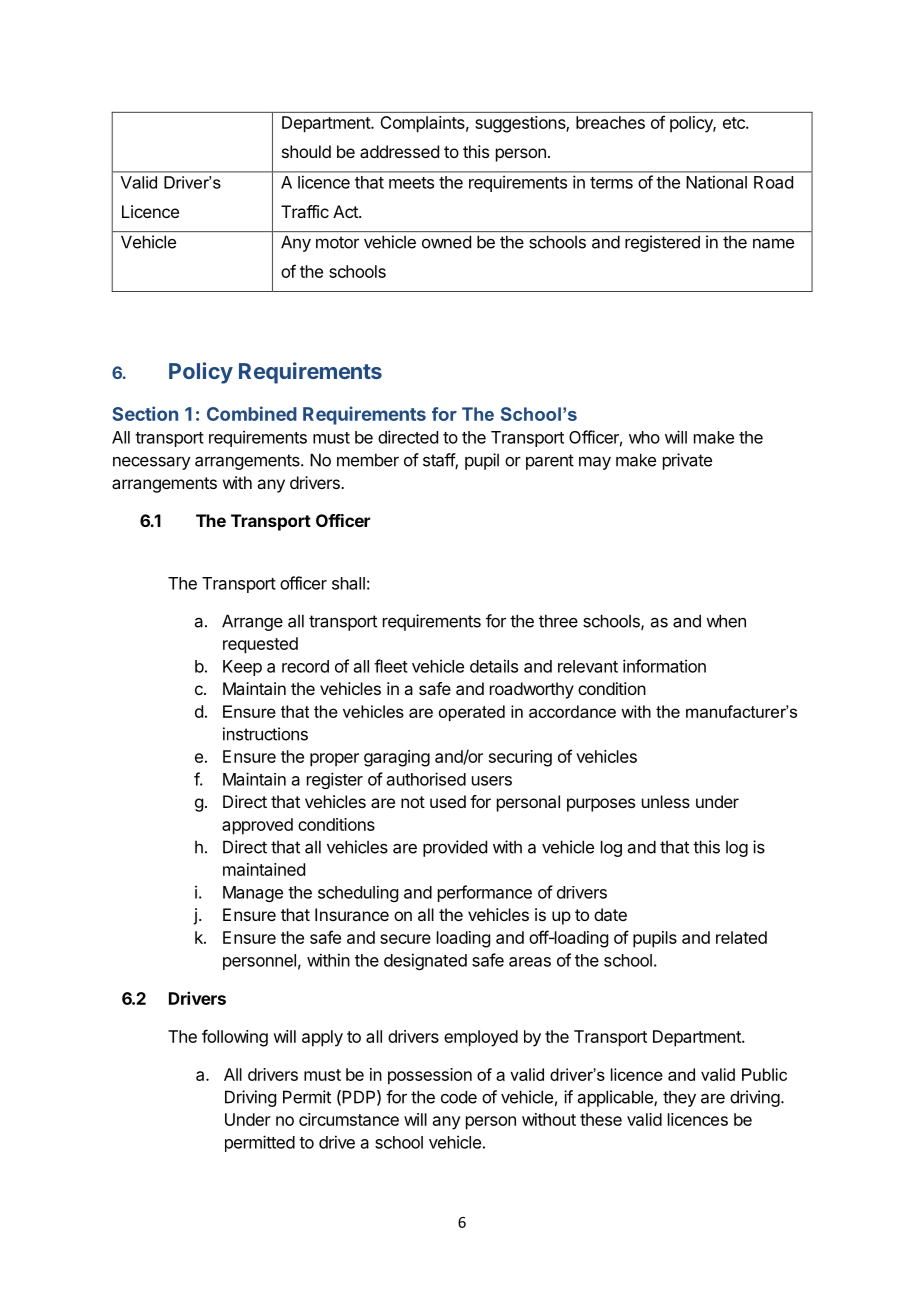 The width and height of the screenshot is (924, 1308). I want to click on member, so click(368, 460).
